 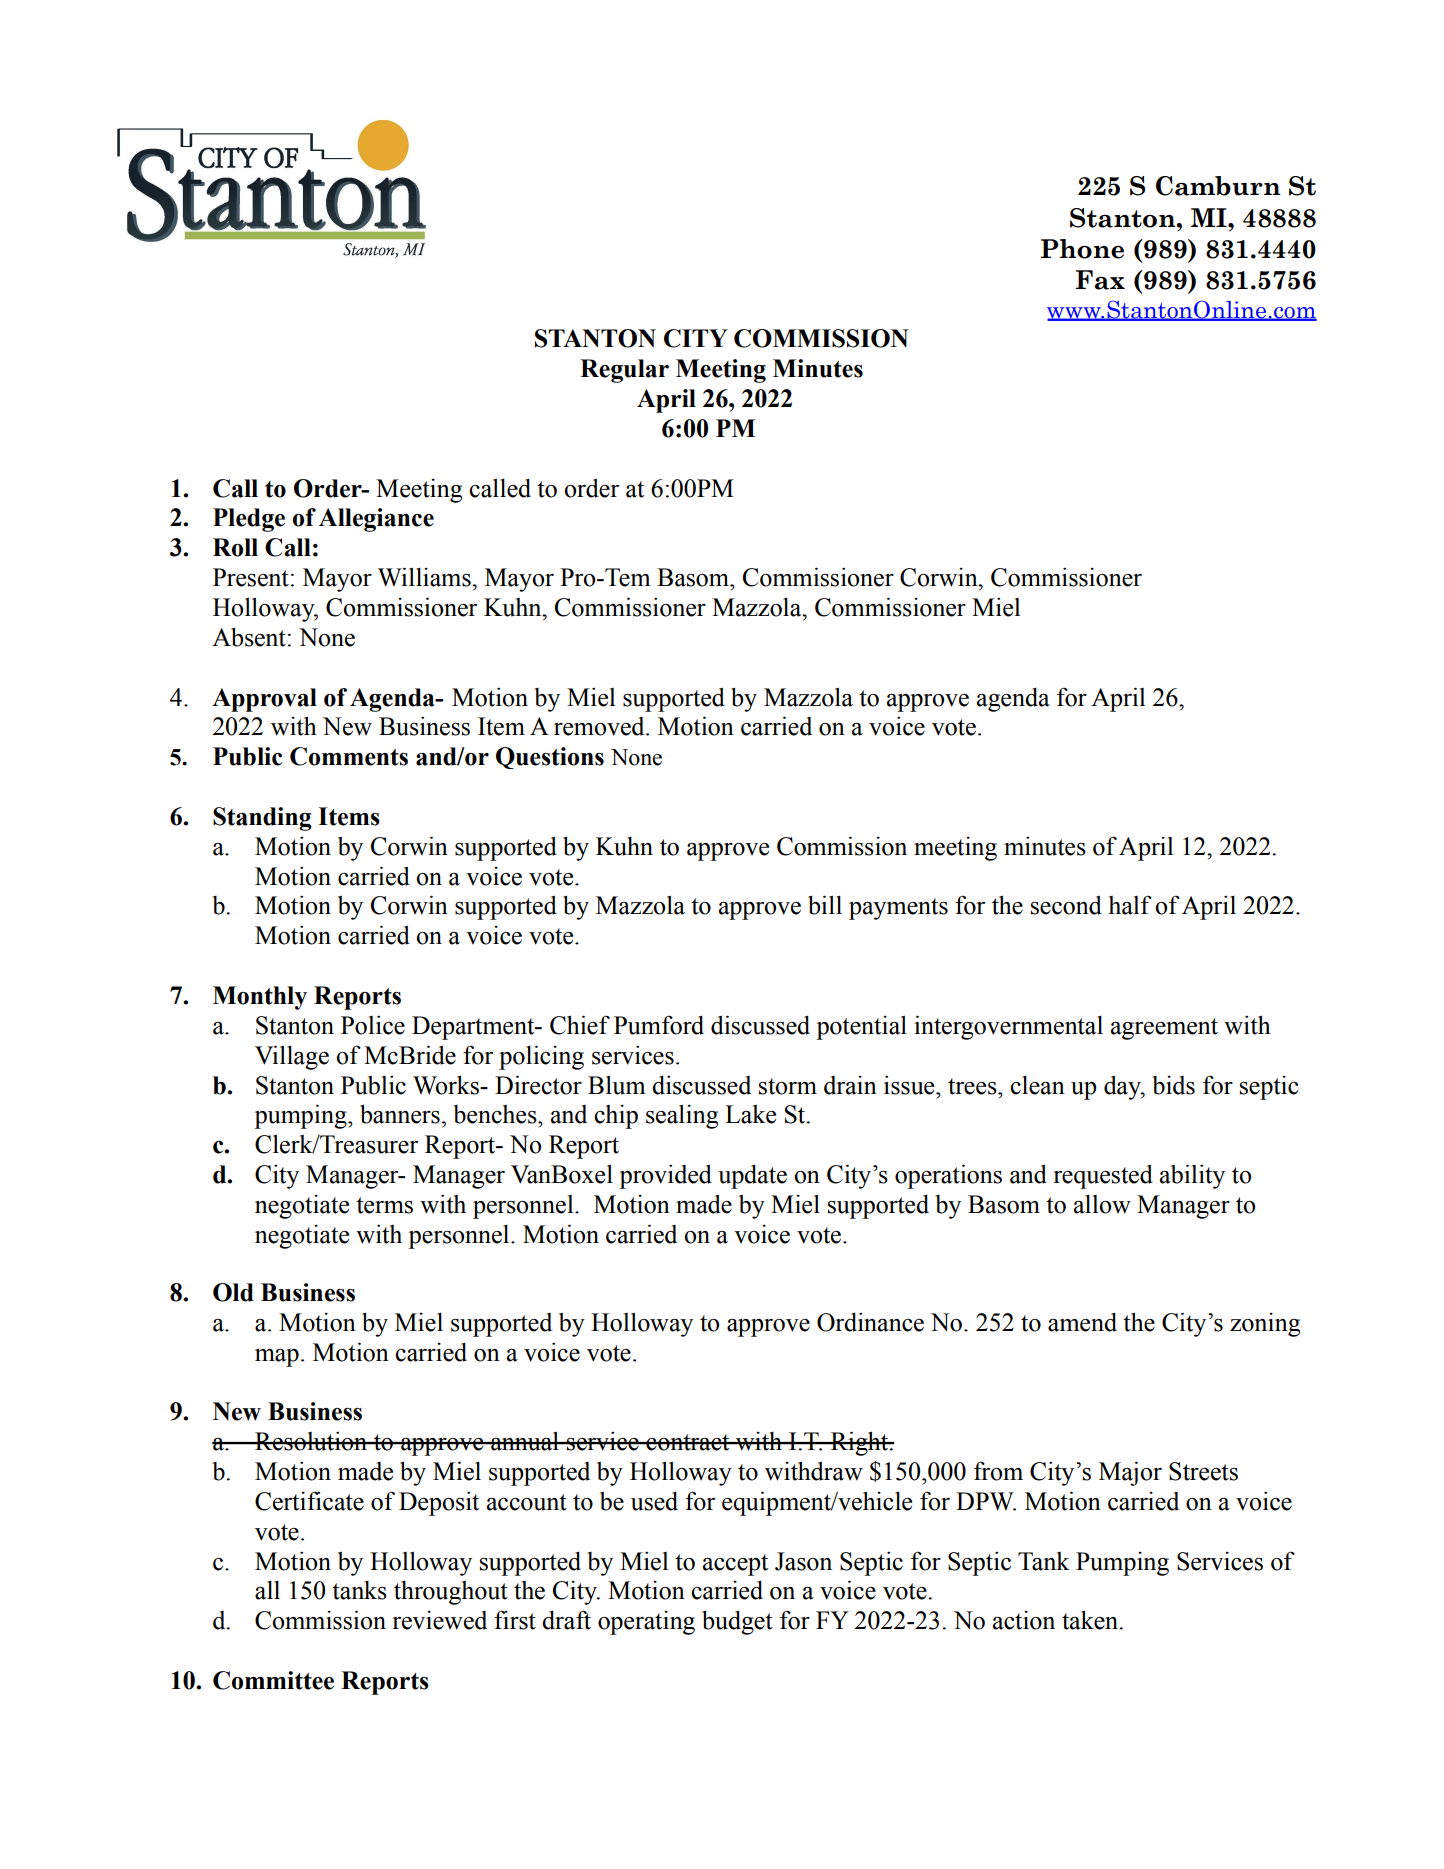 I want to click on Phone, so click(x=1082, y=249).
